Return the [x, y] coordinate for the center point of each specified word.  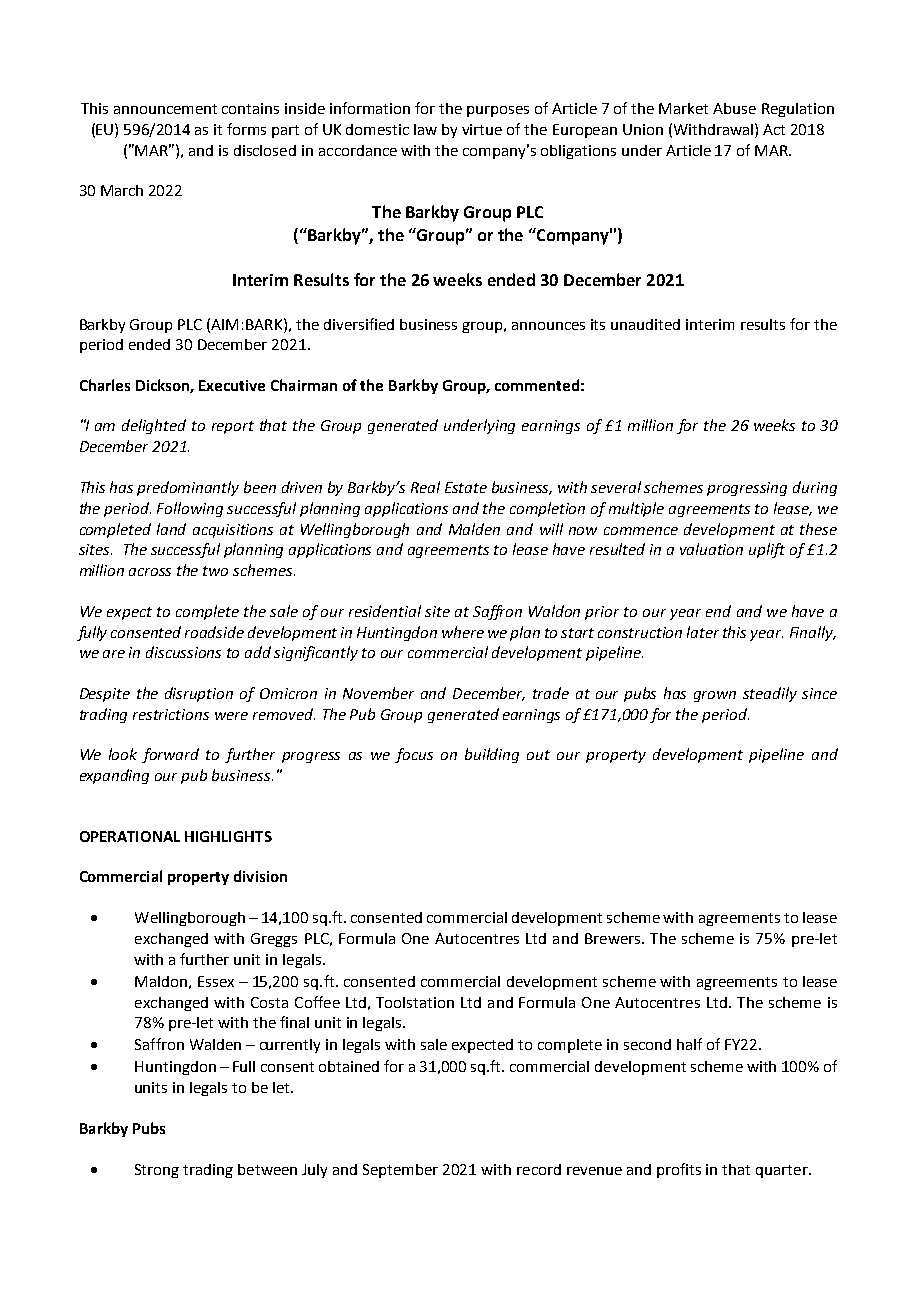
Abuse [734, 108]
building [492, 755]
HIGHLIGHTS [228, 836]
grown [715, 696]
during [815, 488]
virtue [482, 129]
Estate [466, 487]
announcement [165, 109]
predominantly [188, 488]
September [400, 1171]
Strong [157, 1171]
